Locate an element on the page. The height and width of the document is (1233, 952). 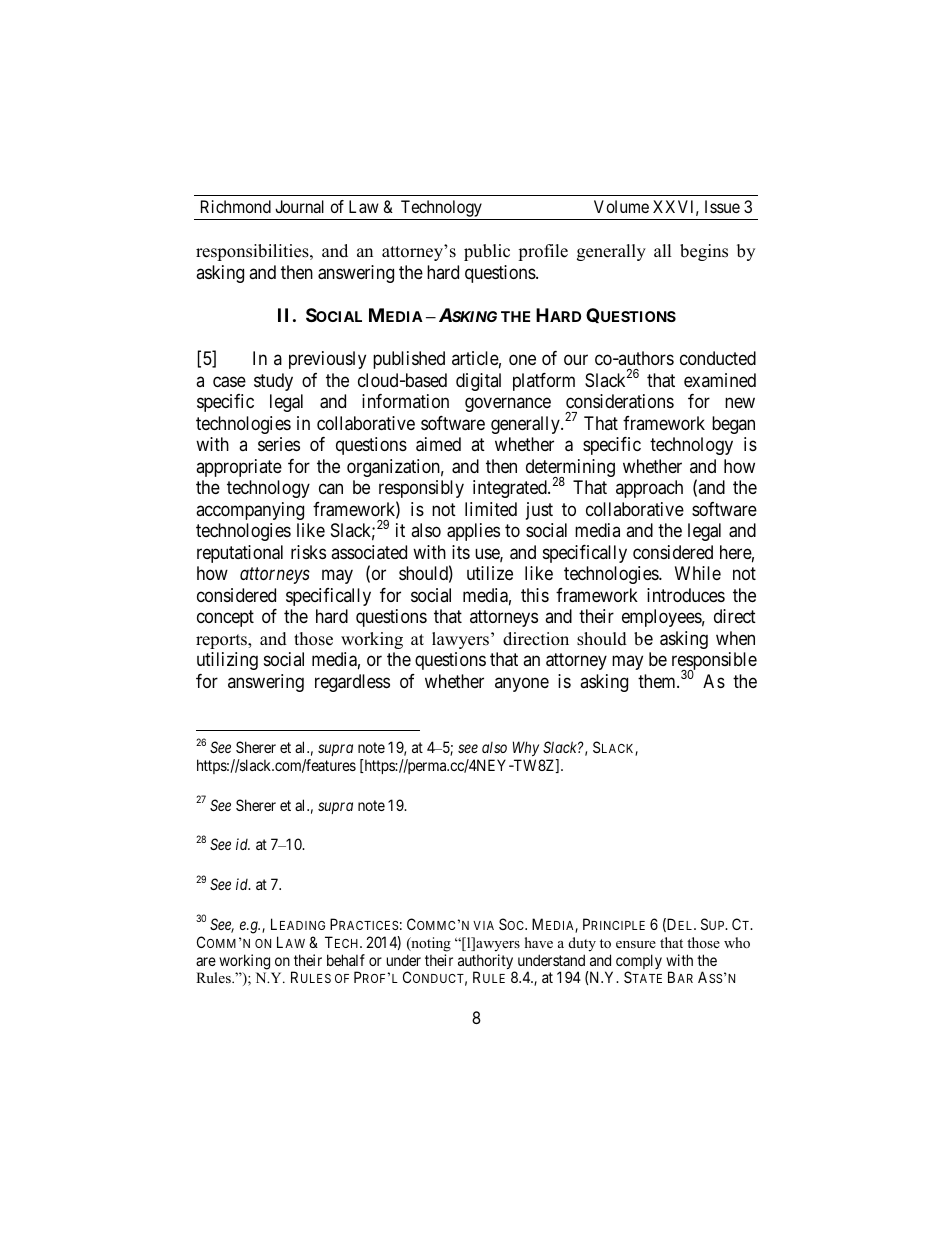
behalf is located at coordinates (346, 960).
